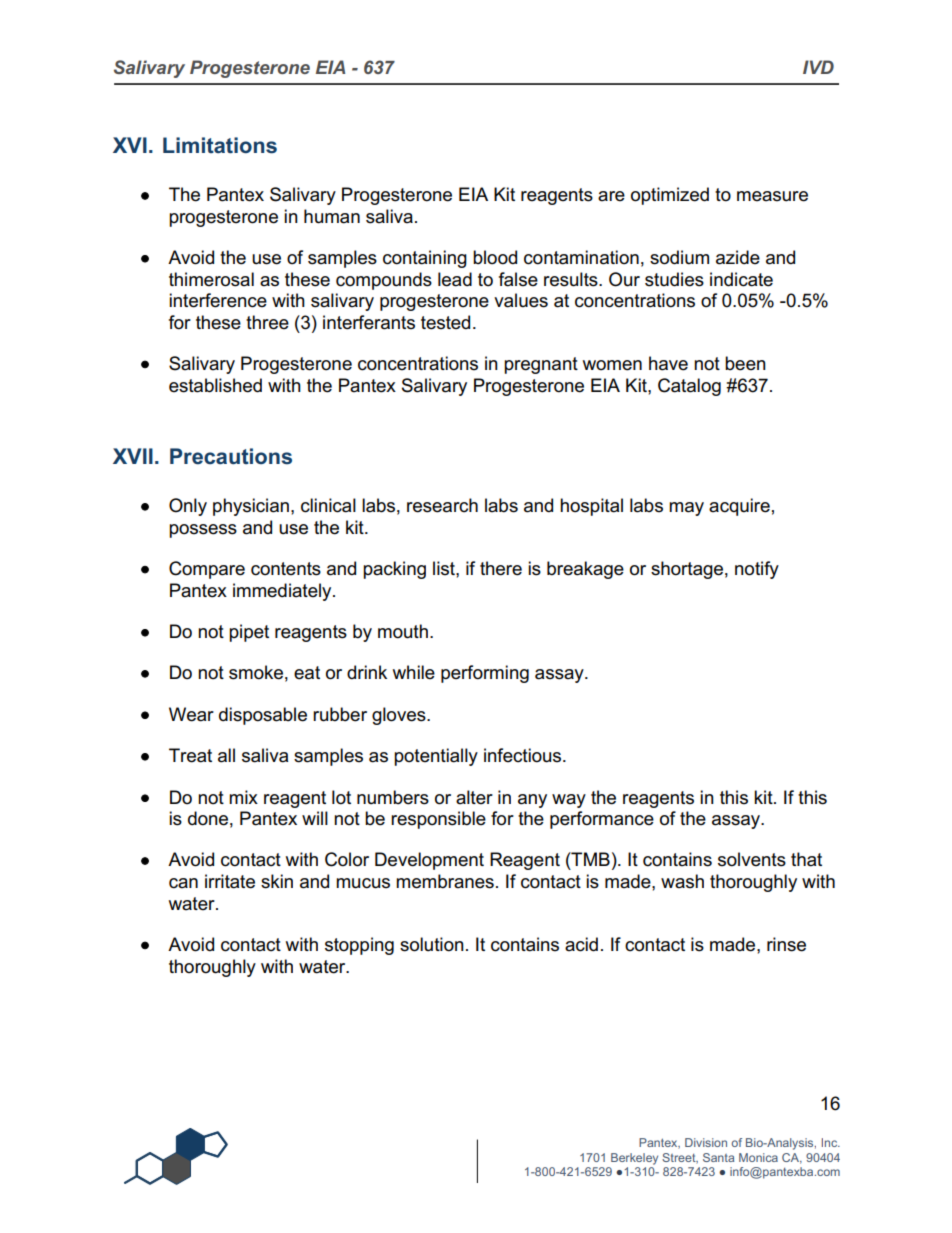 This page has width=952, height=1233. What do you see at coordinates (220, 145) in the page?
I see `Limitations` at bounding box center [220, 145].
